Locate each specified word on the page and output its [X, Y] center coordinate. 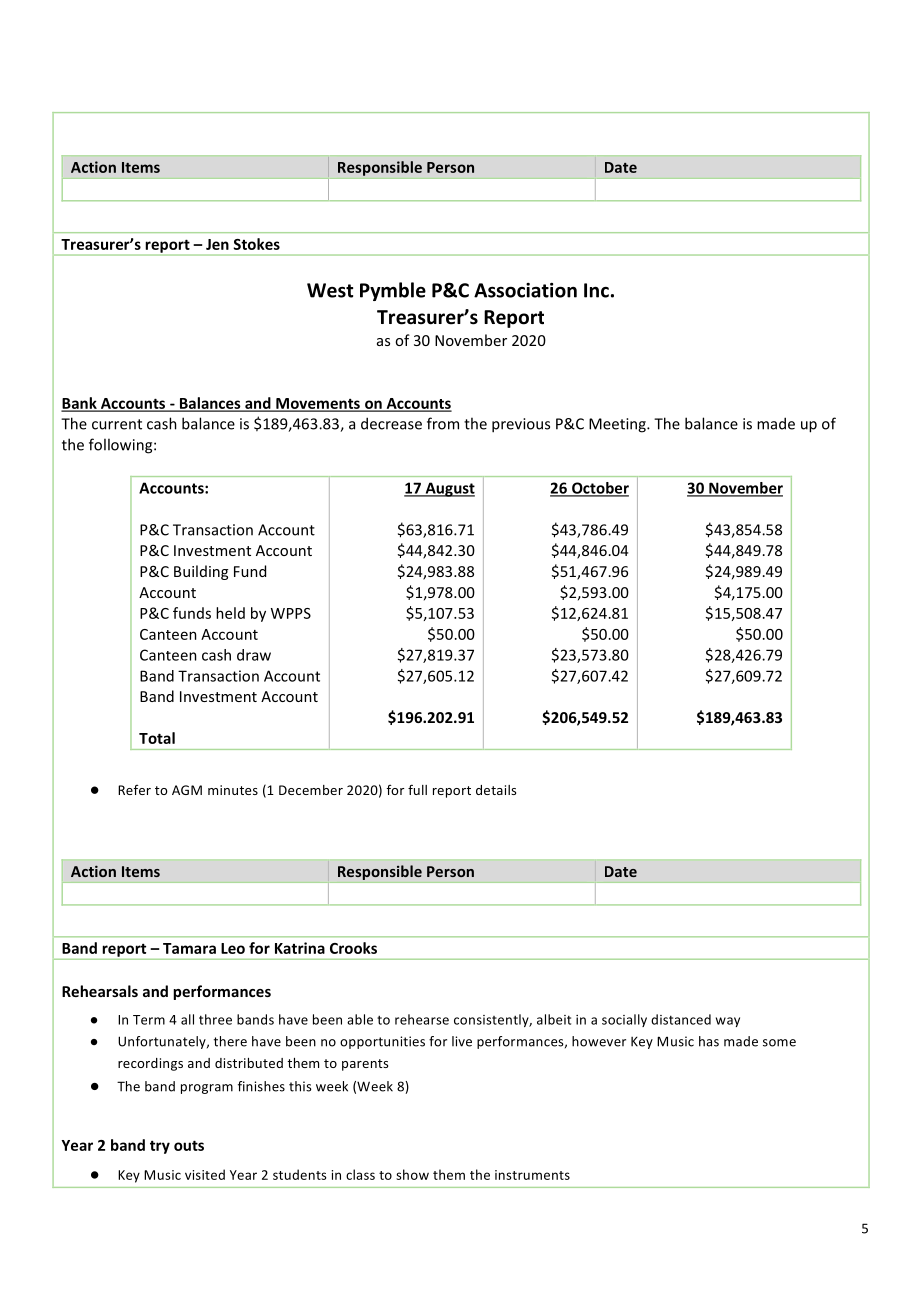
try [160, 1147]
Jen [217, 244]
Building [201, 572]
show [412, 1174]
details [496, 790]
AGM [187, 790]
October [599, 489]
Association [525, 290]
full [417, 789]
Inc [596, 290]
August [449, 489]
